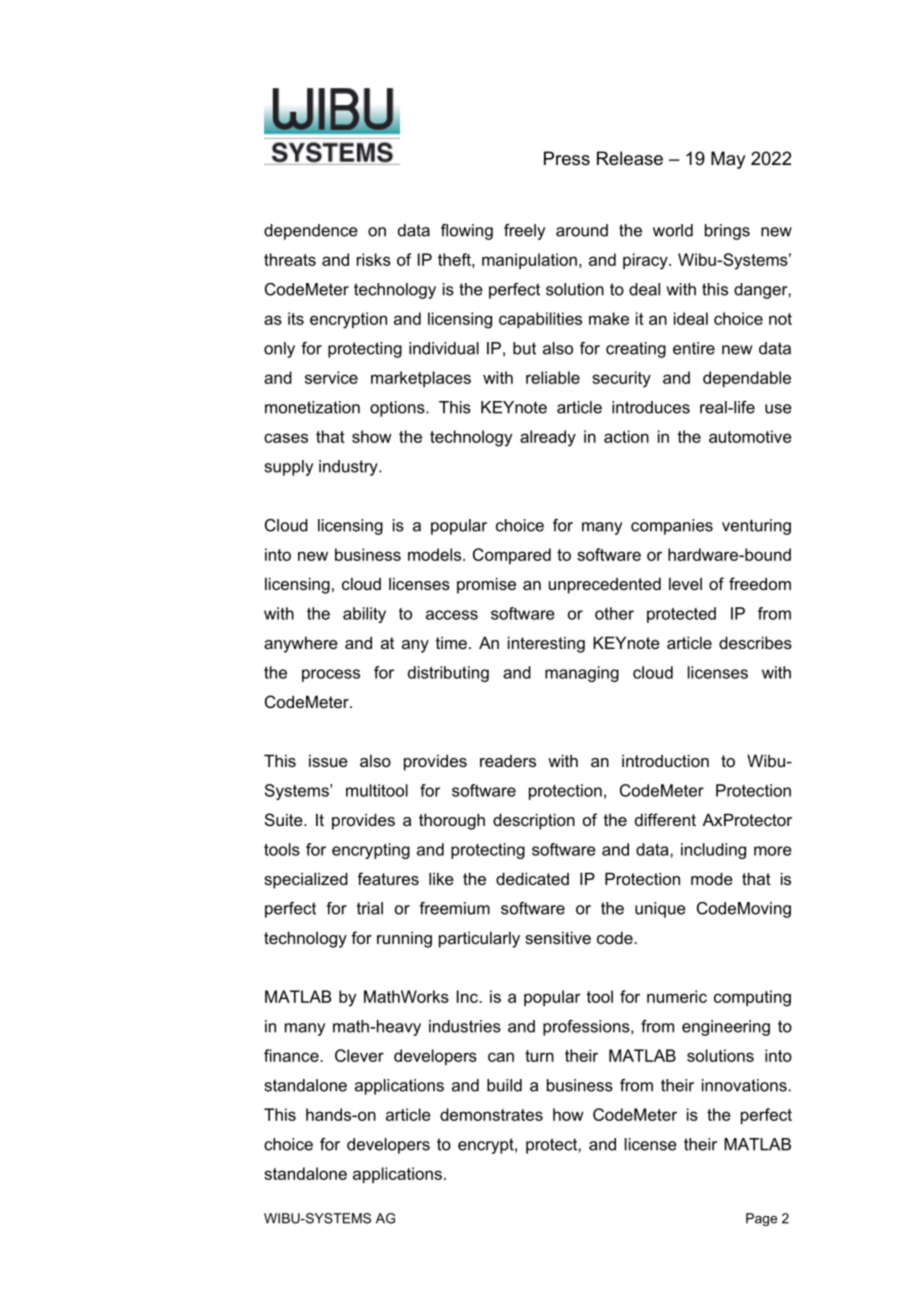  Describe the element at coordinates (548, 438) in the screenshot. I see `already` at that location.
